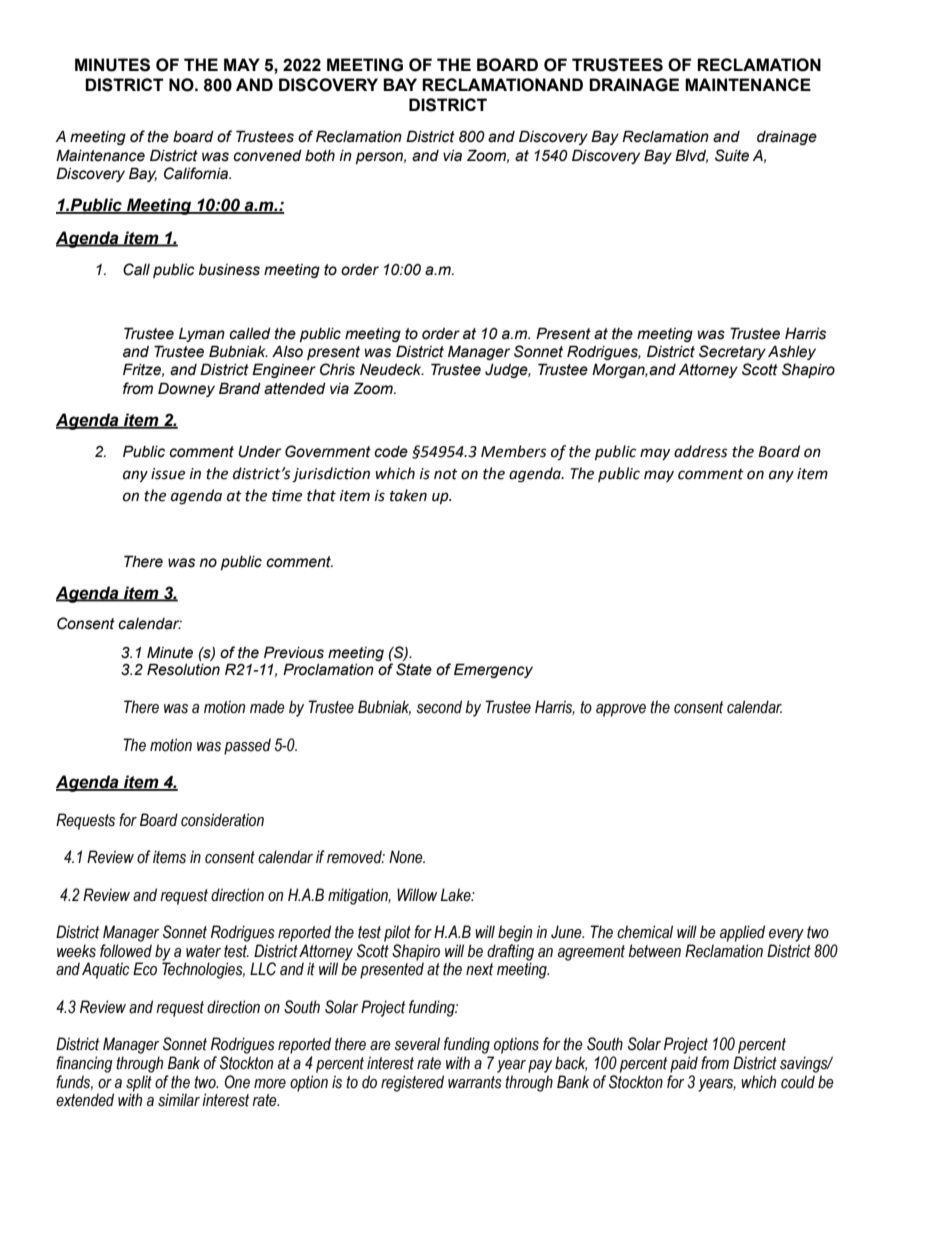  What do you see at coordinates (732, 155) in the screenshot?
I see `Suite` at bounding box center [732, 155].
